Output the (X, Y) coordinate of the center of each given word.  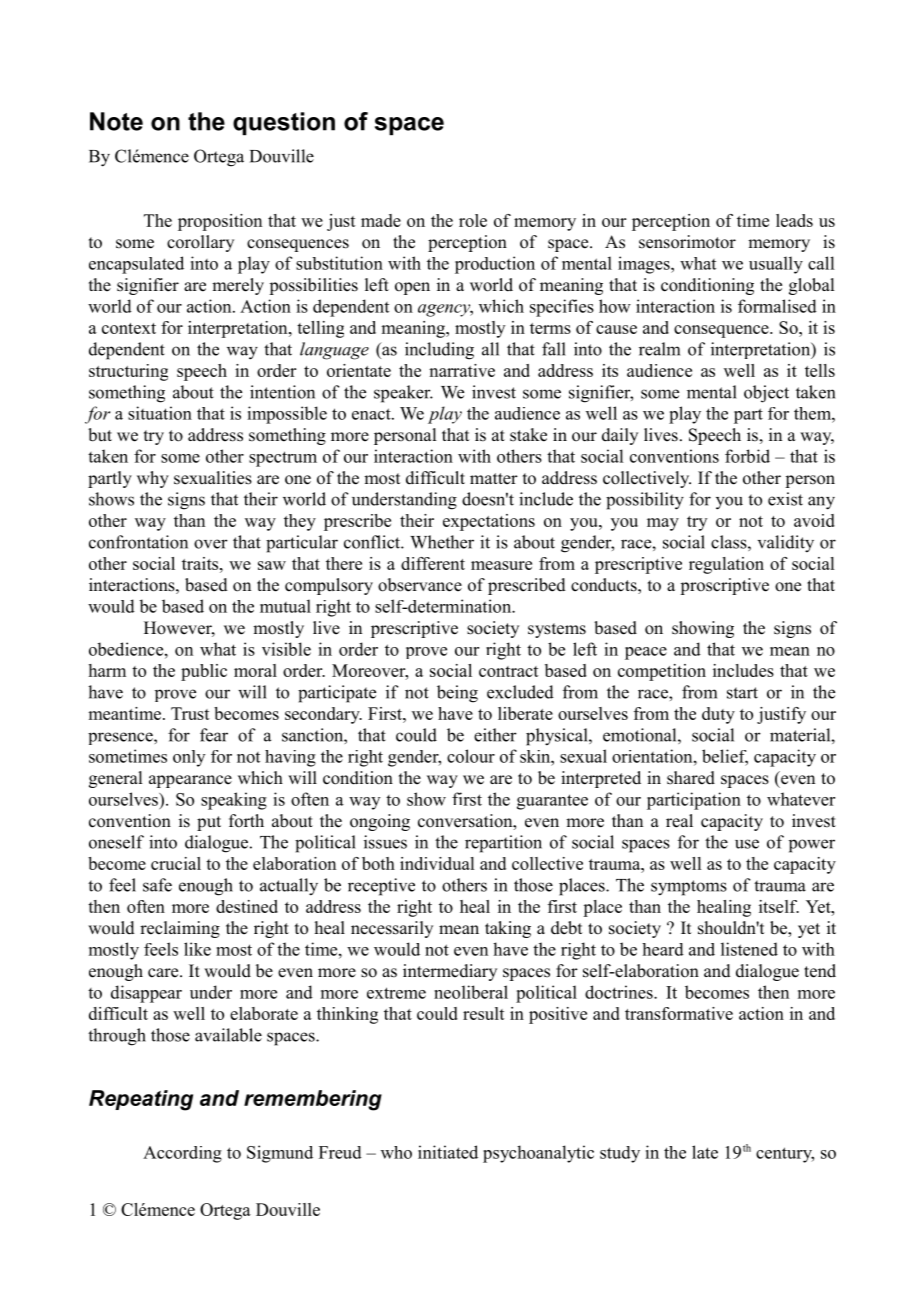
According (182, 1154)
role (473, 220)
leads (794, 220)
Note (116, 121)
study (620, 1154)
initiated (448, 1152)
